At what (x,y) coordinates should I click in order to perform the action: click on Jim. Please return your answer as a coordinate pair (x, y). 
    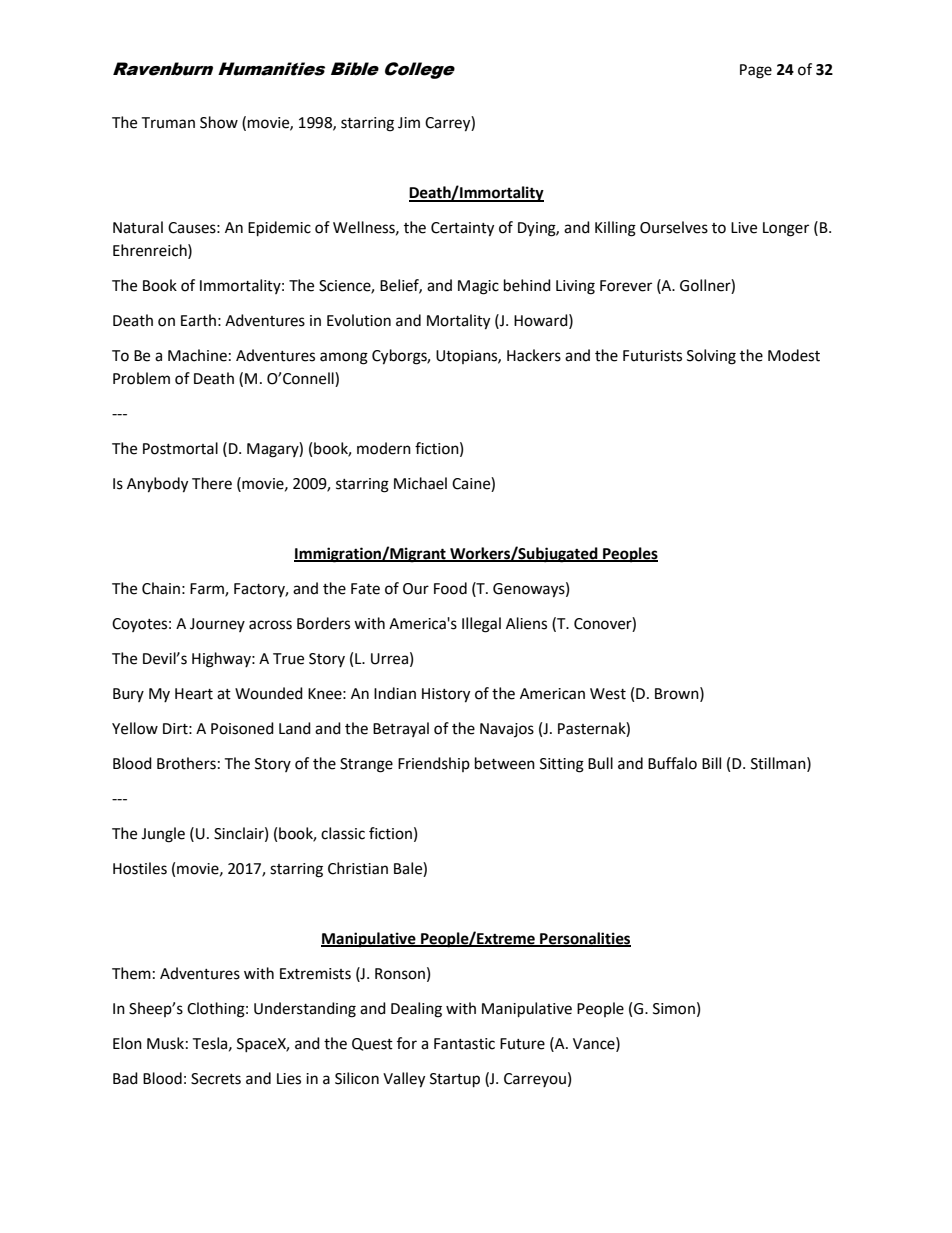
    Looking at the image, I should click on (409, 123).
